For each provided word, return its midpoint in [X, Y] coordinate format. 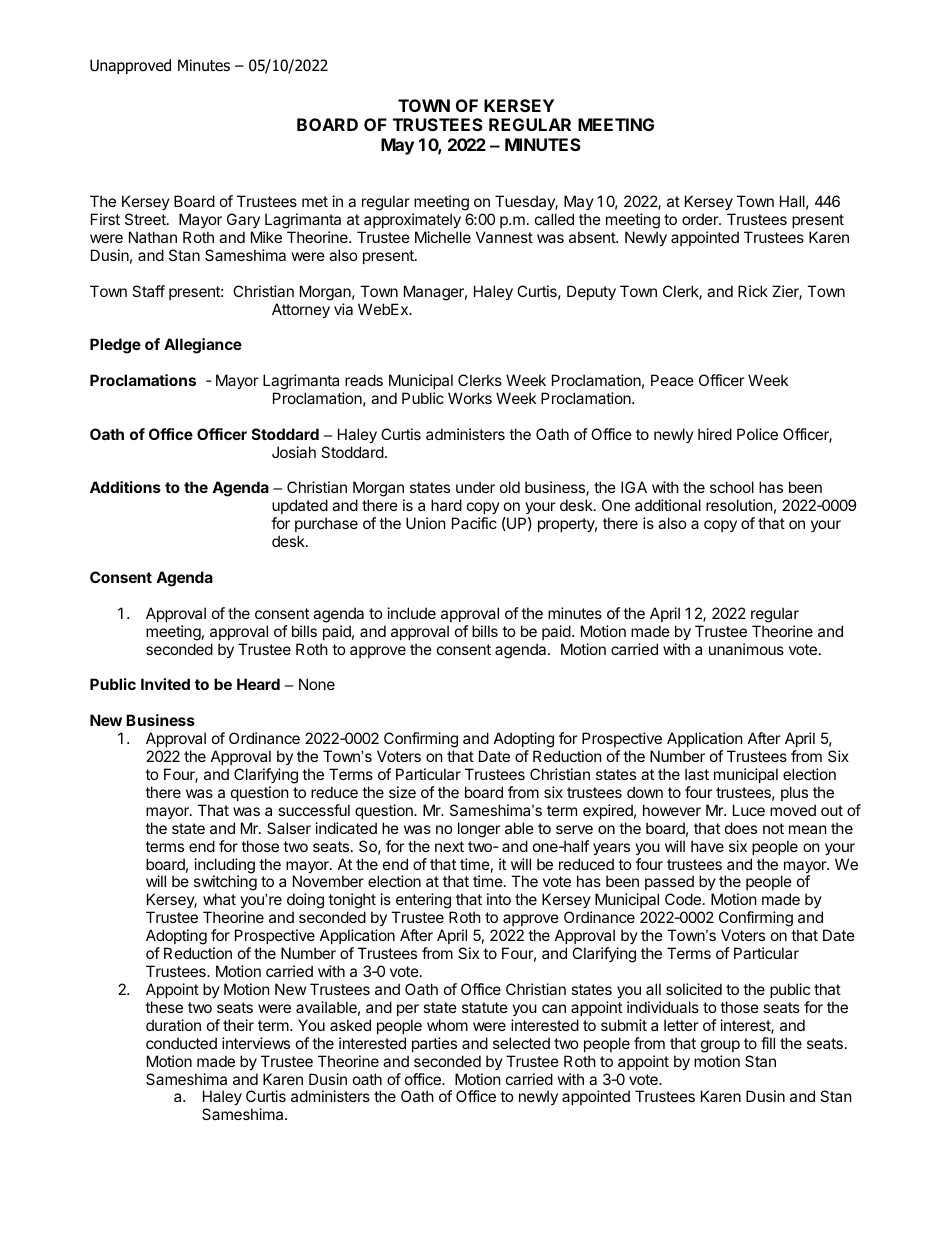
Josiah [294, 452]
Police [757, 434]
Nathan [153, 237]
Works [470, 398]
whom [447, 1025]
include [412, 613]
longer [479, 830]
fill [768, 1043]
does [741, 828]
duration [173, 1025]
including [225, 867]
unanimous [746, 649]
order [701, 219]
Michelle [443, 237]
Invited [165, 684]
